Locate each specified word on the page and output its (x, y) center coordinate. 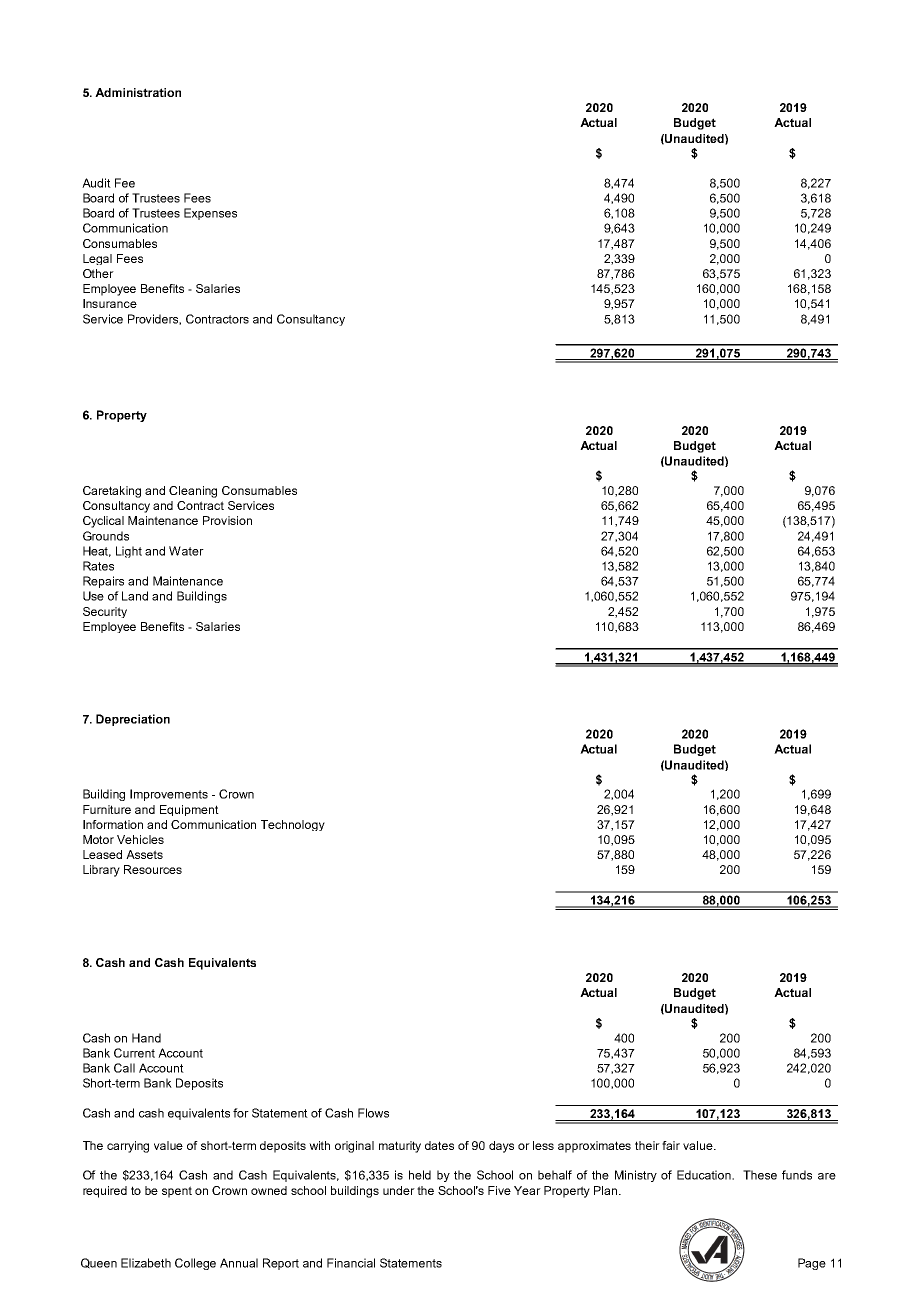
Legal (97, 259)
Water (186, 551)
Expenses (210, 214)
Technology (293, 825)
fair (671, 1145)
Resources (153, 869)
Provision (227, 520)
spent (177, 1192)
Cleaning (193, 492)
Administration (138, 92)
